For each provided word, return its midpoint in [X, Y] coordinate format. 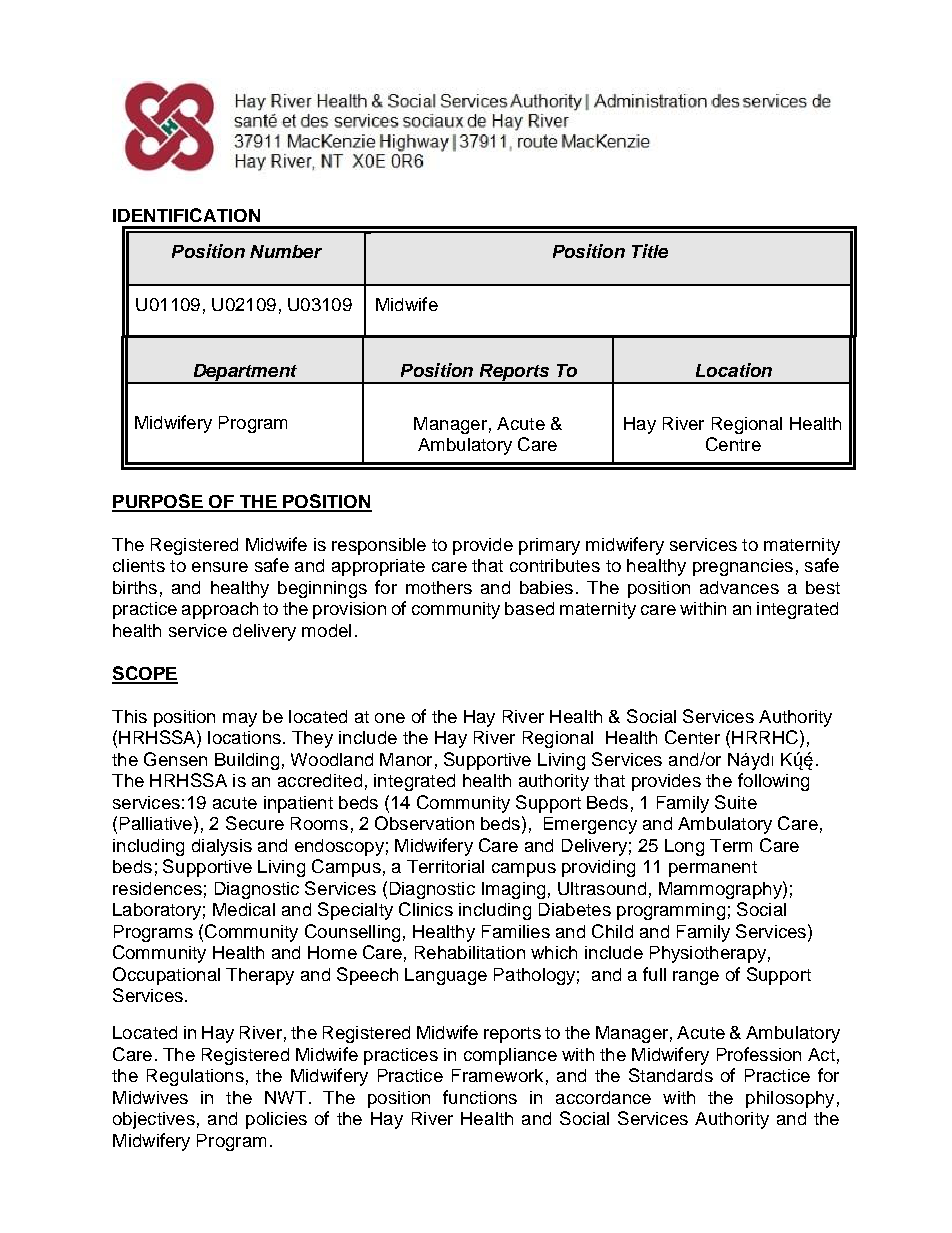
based [529, 608]
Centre [733, 444]
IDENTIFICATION [186, 215]
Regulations [195, 1077]
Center [692, 737]
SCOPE [145, 674]
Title [650, 251]
